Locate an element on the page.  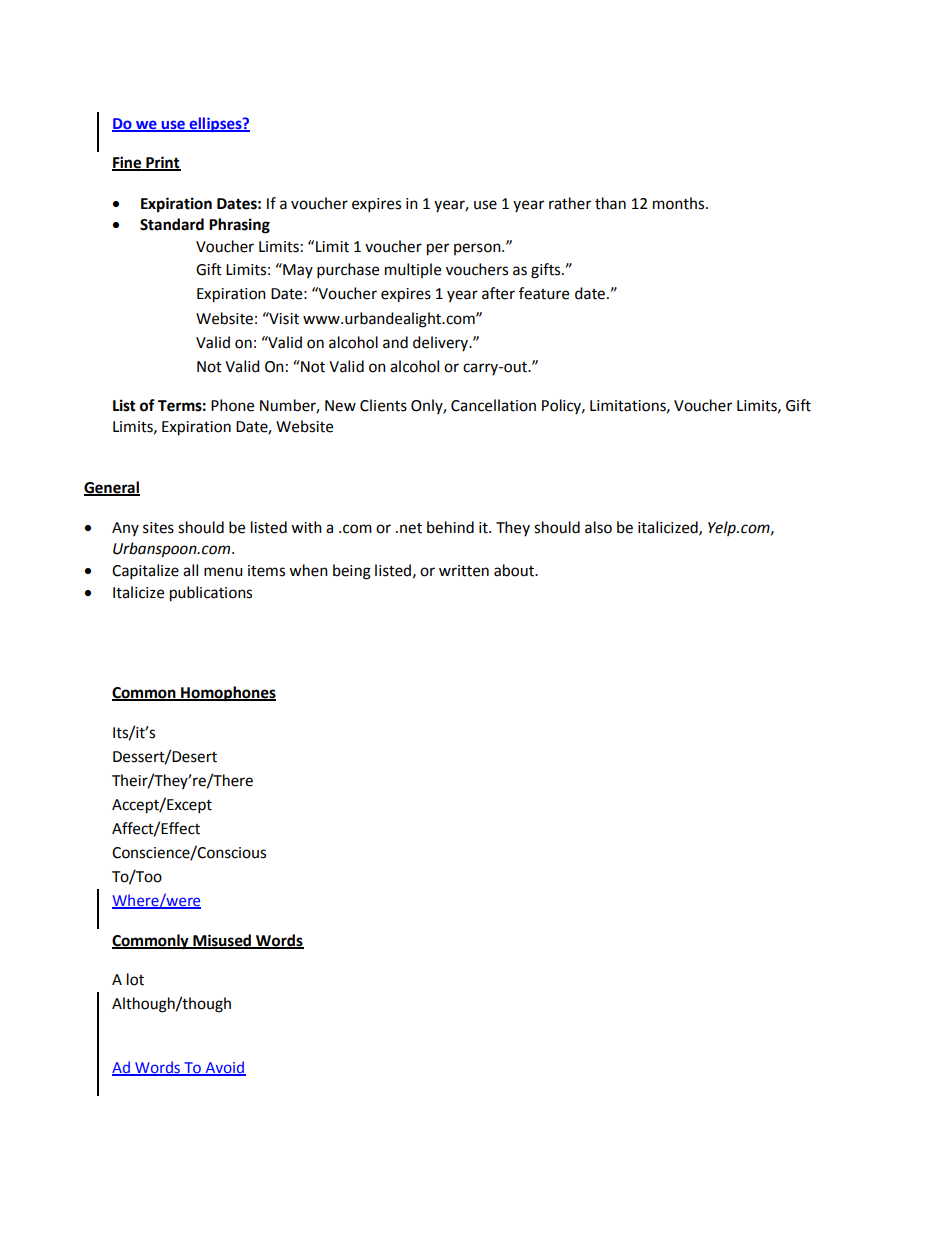
Misused is located at coordinates (222, 941).
